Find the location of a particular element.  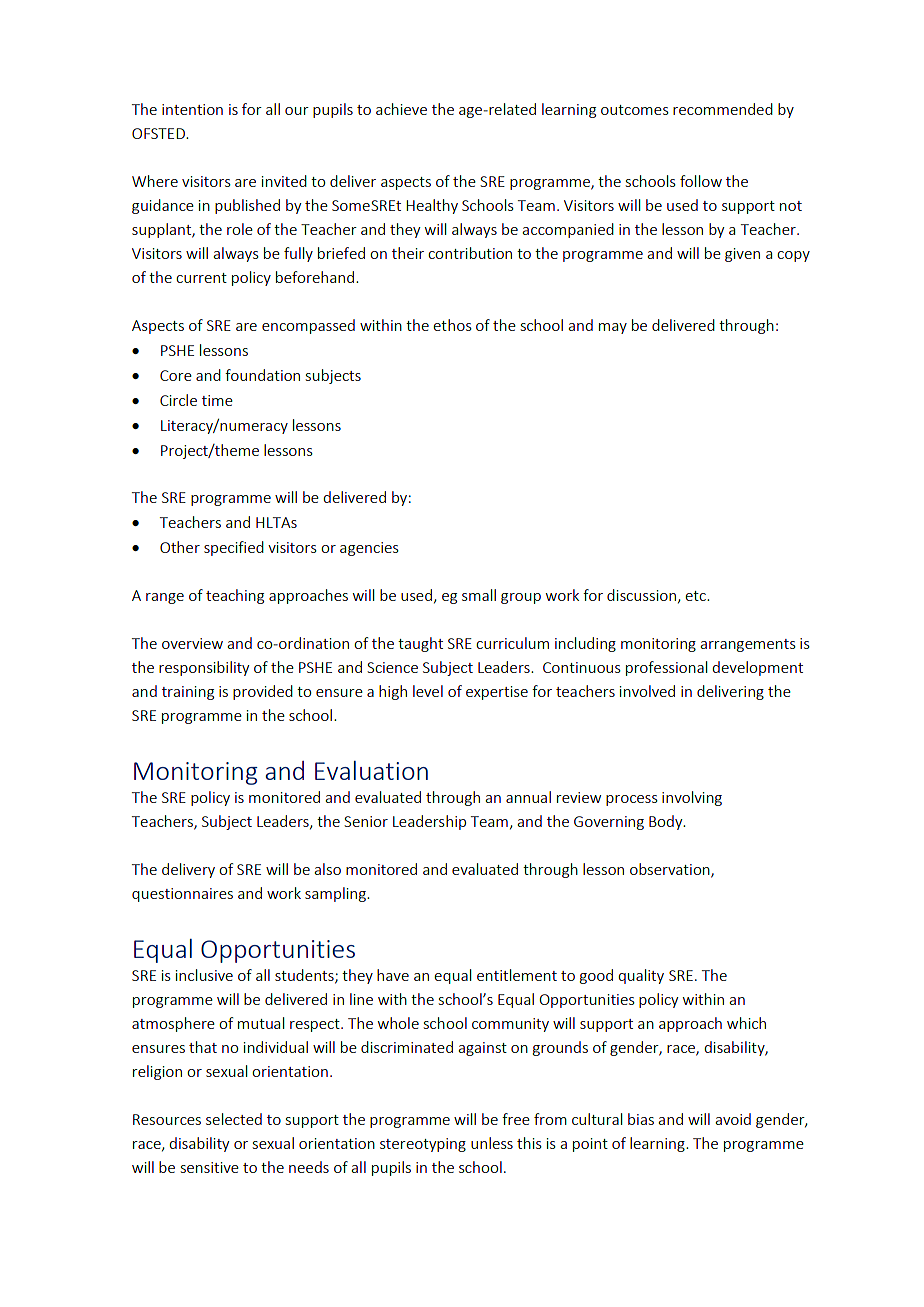

selected is located at coordinates (234, 1119).
